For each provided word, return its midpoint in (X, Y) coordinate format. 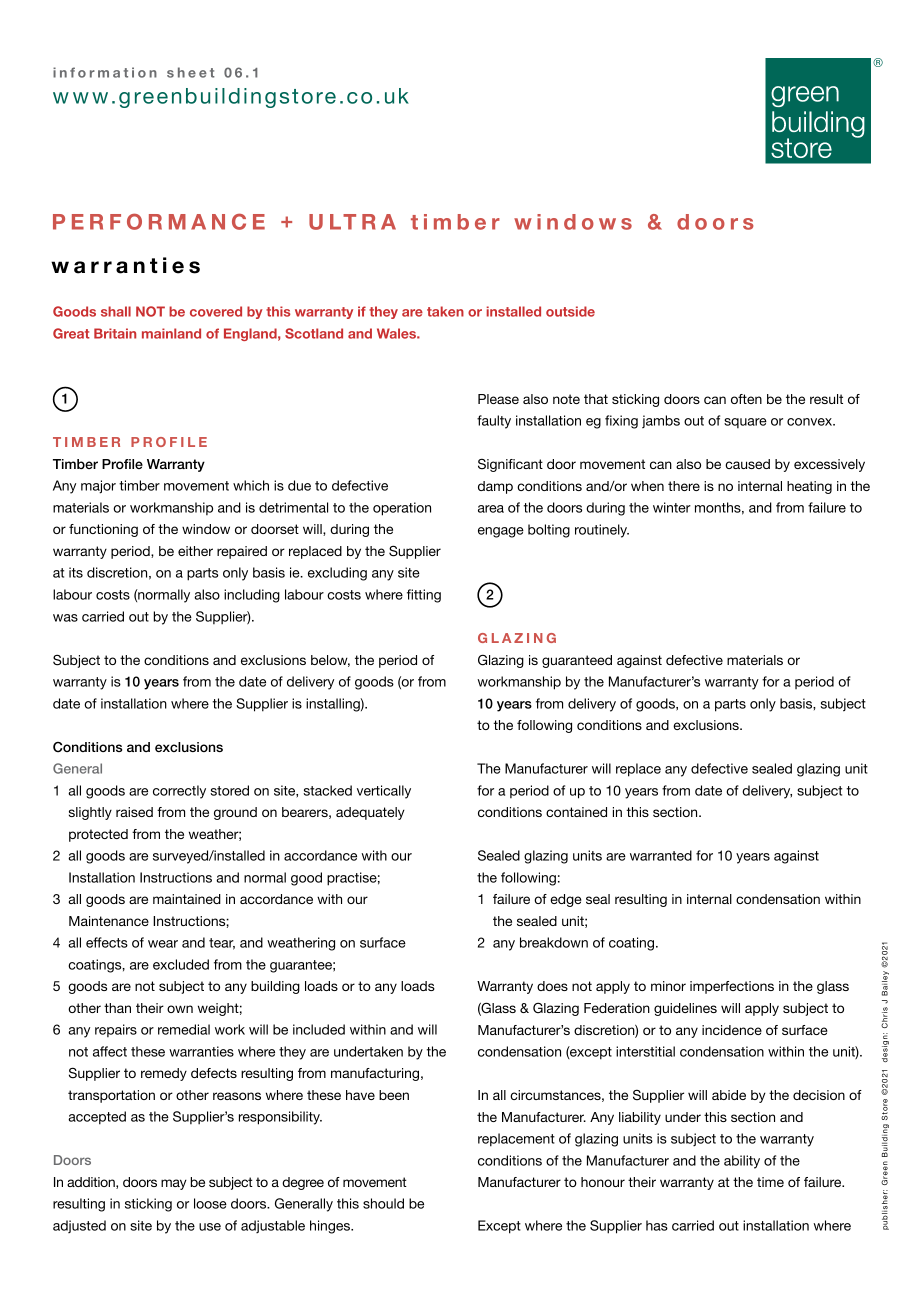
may (174, 1184)
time (770, 1182)
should (383, 1203)
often (746, 399)
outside (570, 311)
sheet (191, 72)
